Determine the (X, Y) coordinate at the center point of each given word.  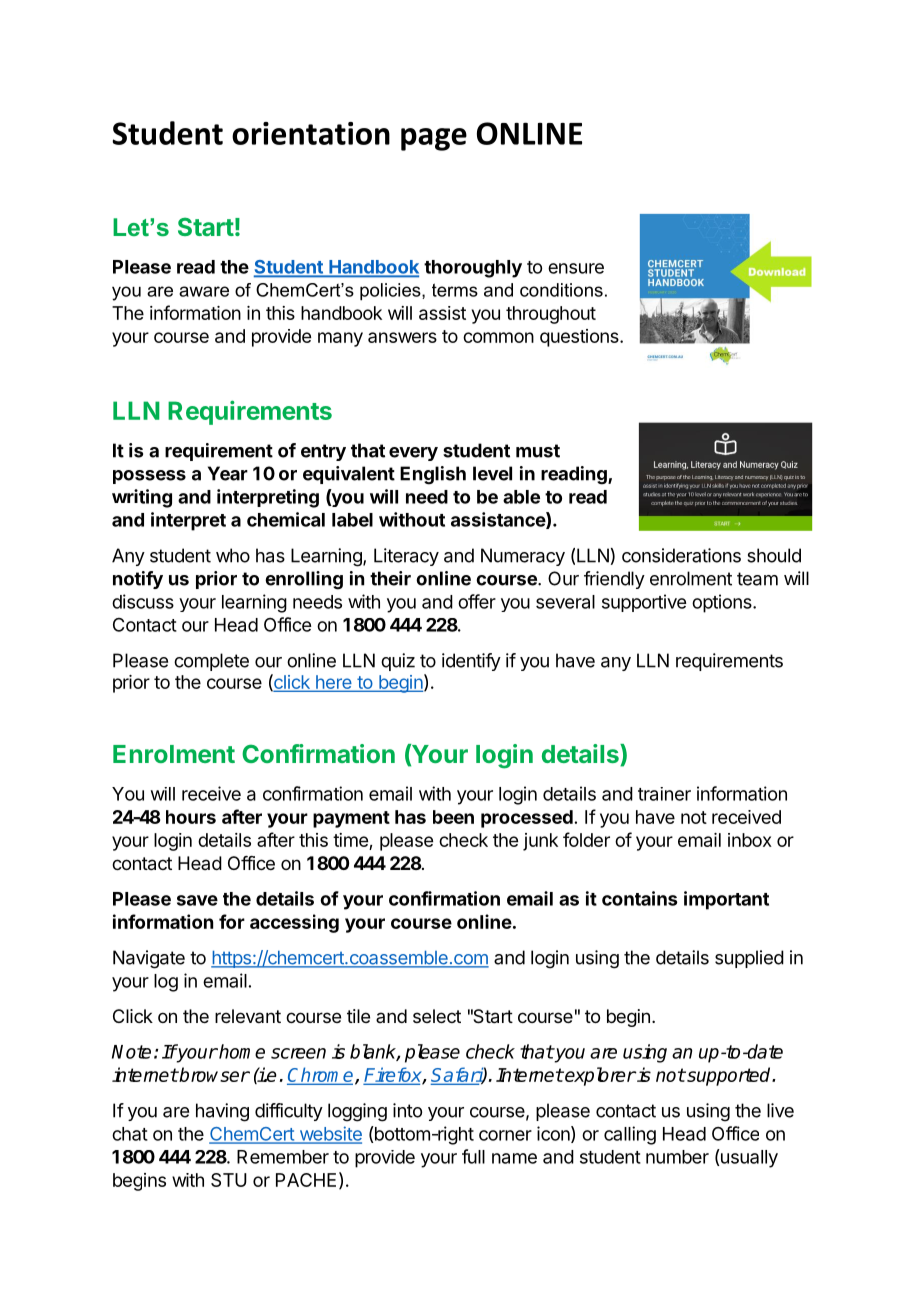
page (434, 139)
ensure (576, 268)
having (222, 1112)
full (473, 1156)
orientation (311, 133)
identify (471, 662)
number (677, 1157)
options (723, 603)
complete (211, 662)
